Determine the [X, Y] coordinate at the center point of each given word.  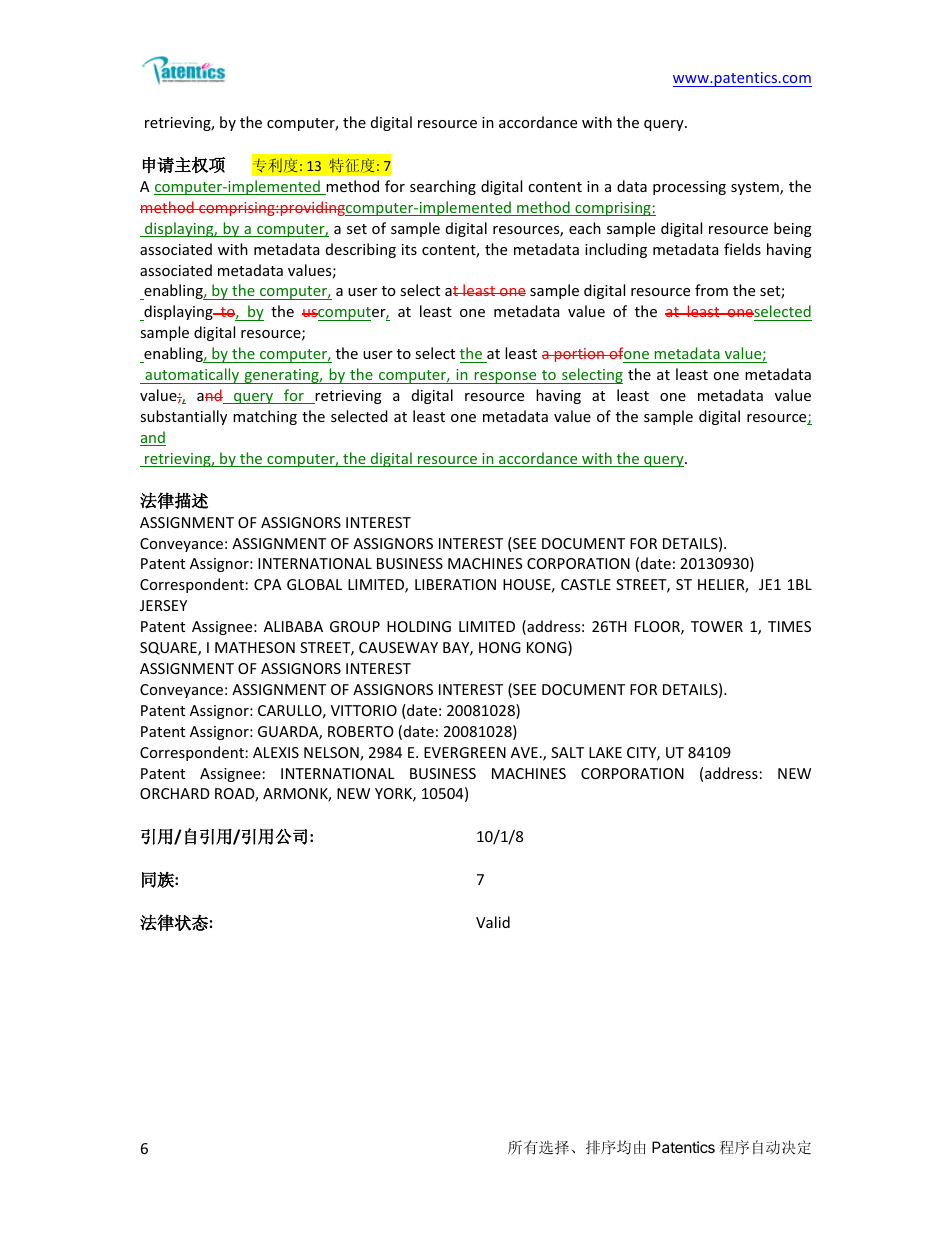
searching [443, 187]
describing [361, 250]
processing [689, 188]
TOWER [717, 626]
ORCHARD [175, 793]
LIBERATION [455, 584]
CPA [268, 584]
